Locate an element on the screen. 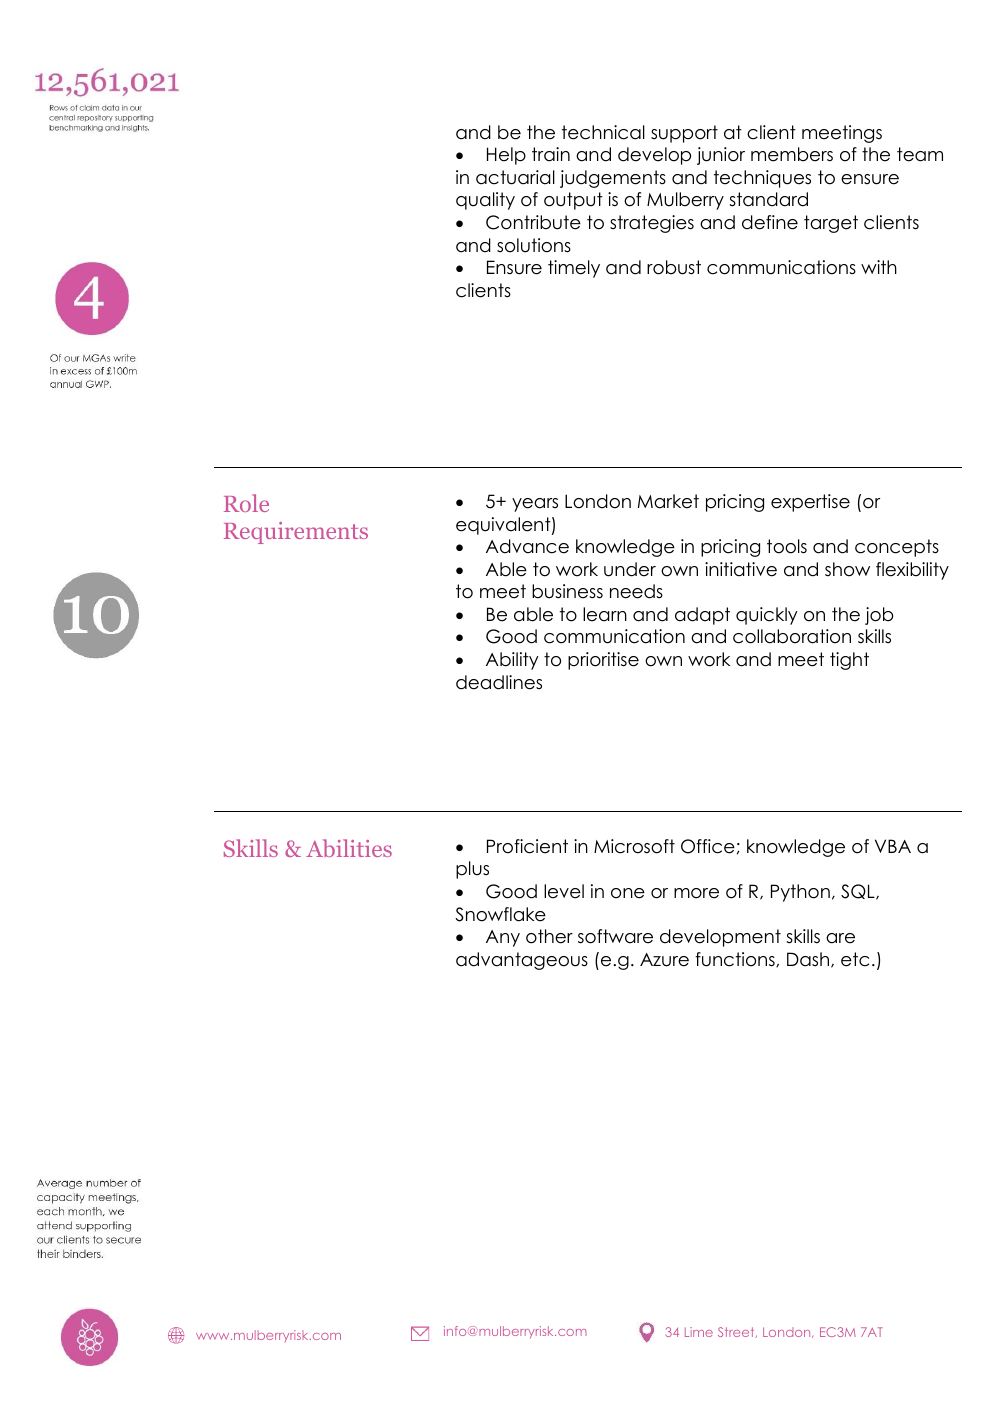 The height and width of the screenshot is (1410, 997). etc is located at coordinates (855, 959).
